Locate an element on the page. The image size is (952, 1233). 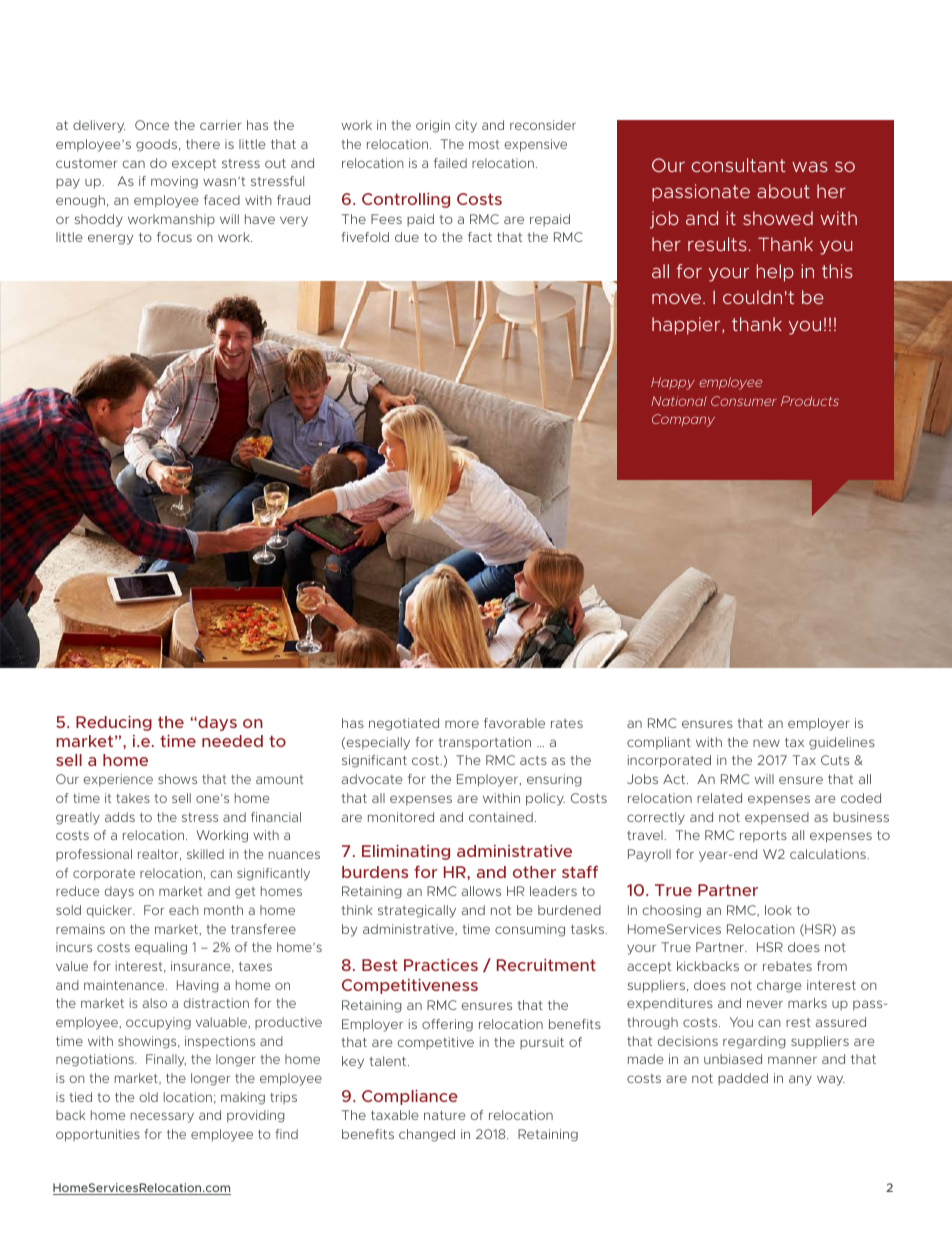
consultant is located at coordinates (739, 165).
